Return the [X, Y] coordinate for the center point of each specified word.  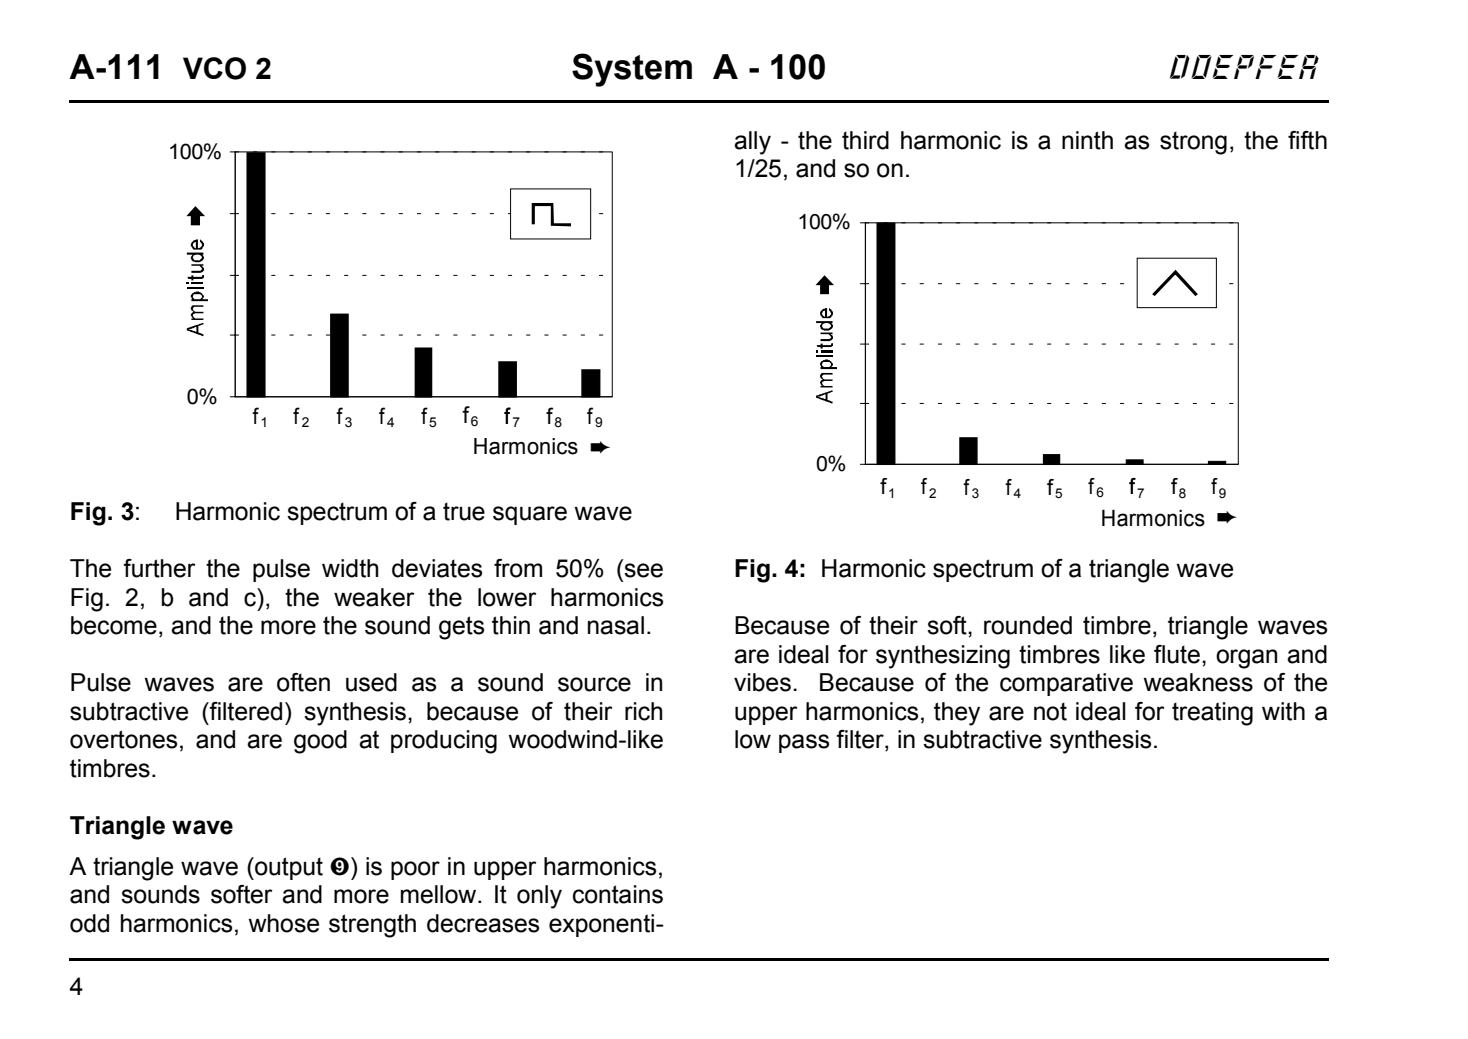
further [159, 568]
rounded [1028, 625]
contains [618, 894]
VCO [214, 68]
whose [283, 923]
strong [1193, 143]
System [632, 70]
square [530, 515]
